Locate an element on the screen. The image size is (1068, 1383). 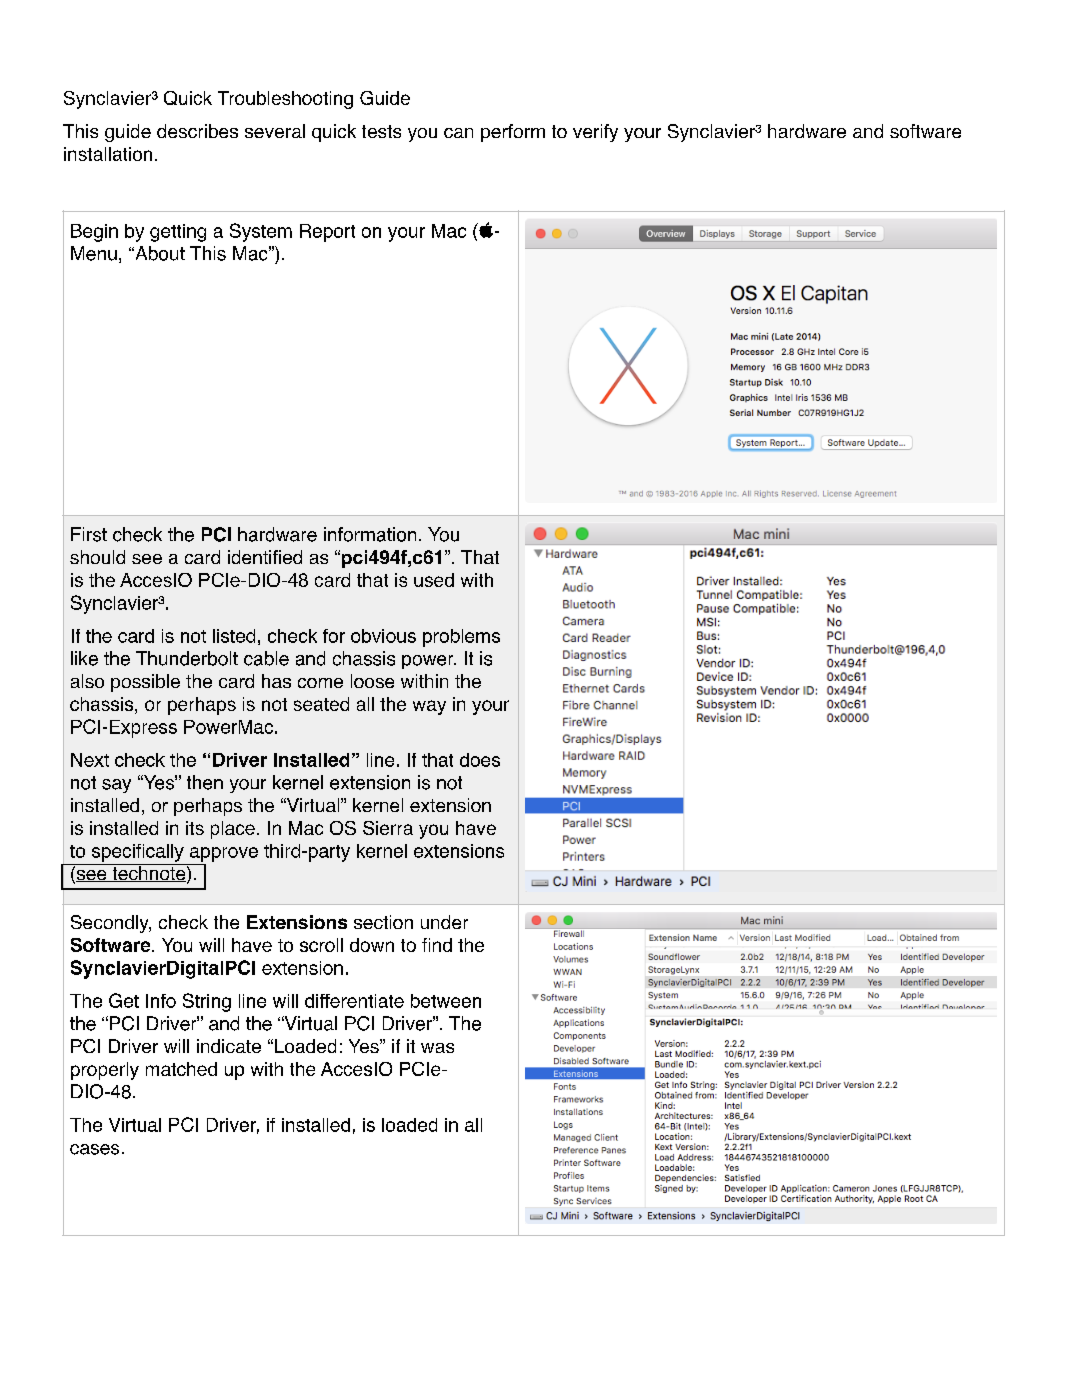
Sierra is located at coordinates (388, 828).
